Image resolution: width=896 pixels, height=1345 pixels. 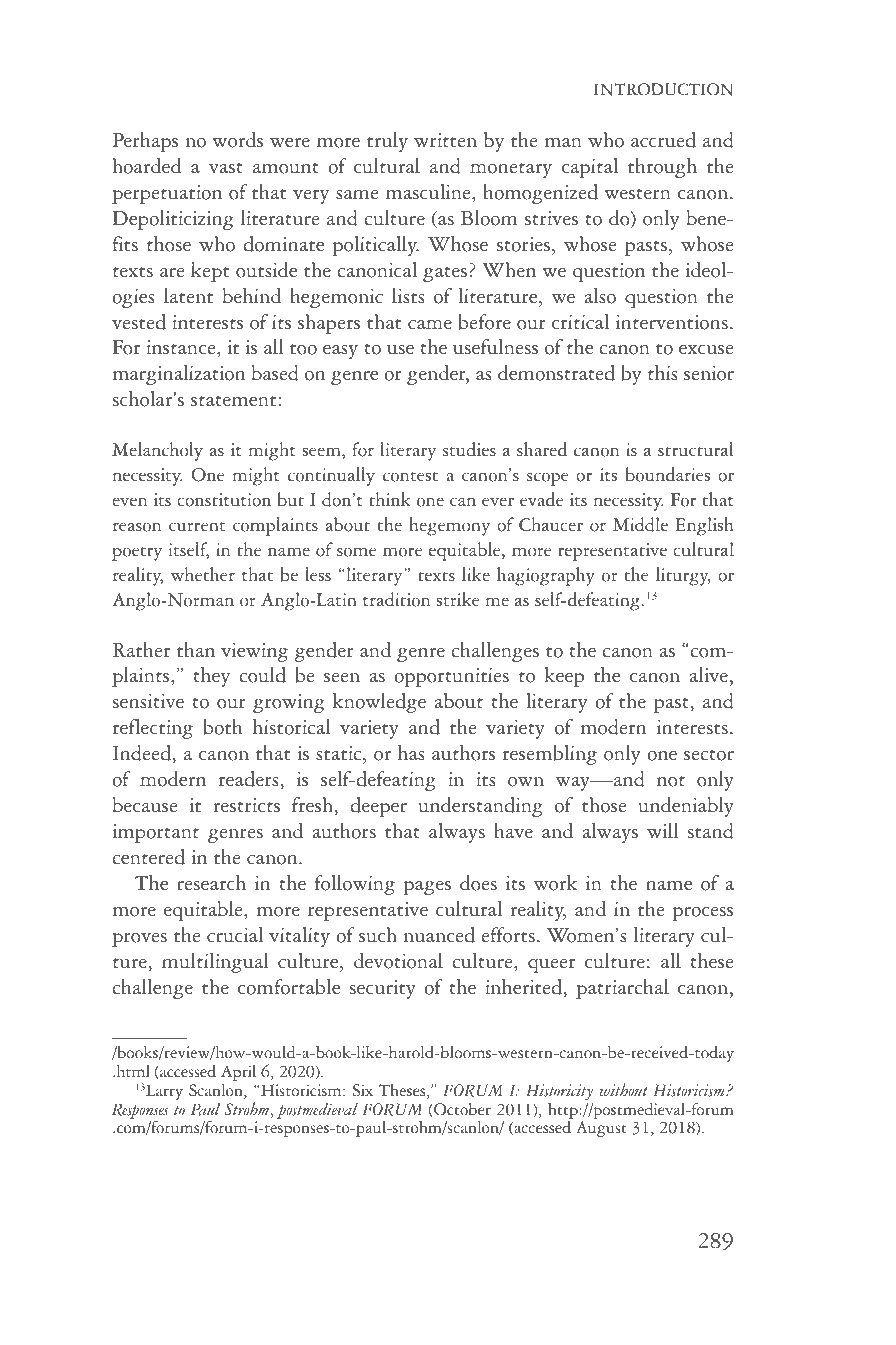 What do you see at coordinates (461, 1110) in the document?
I see `October` at bounding box center [461, 1110].
